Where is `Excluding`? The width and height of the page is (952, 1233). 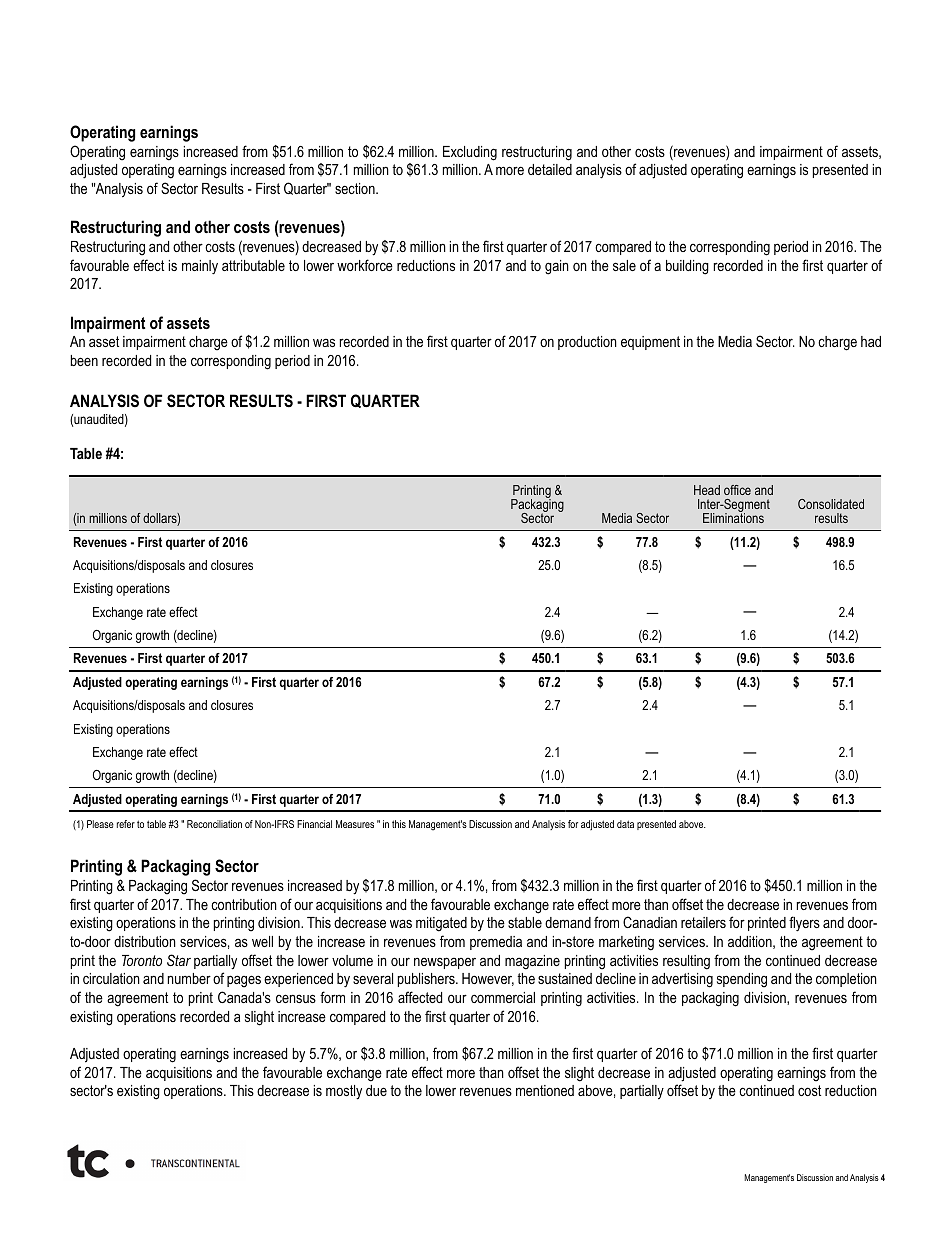 Excluding is located at coordinates (470, 153).
